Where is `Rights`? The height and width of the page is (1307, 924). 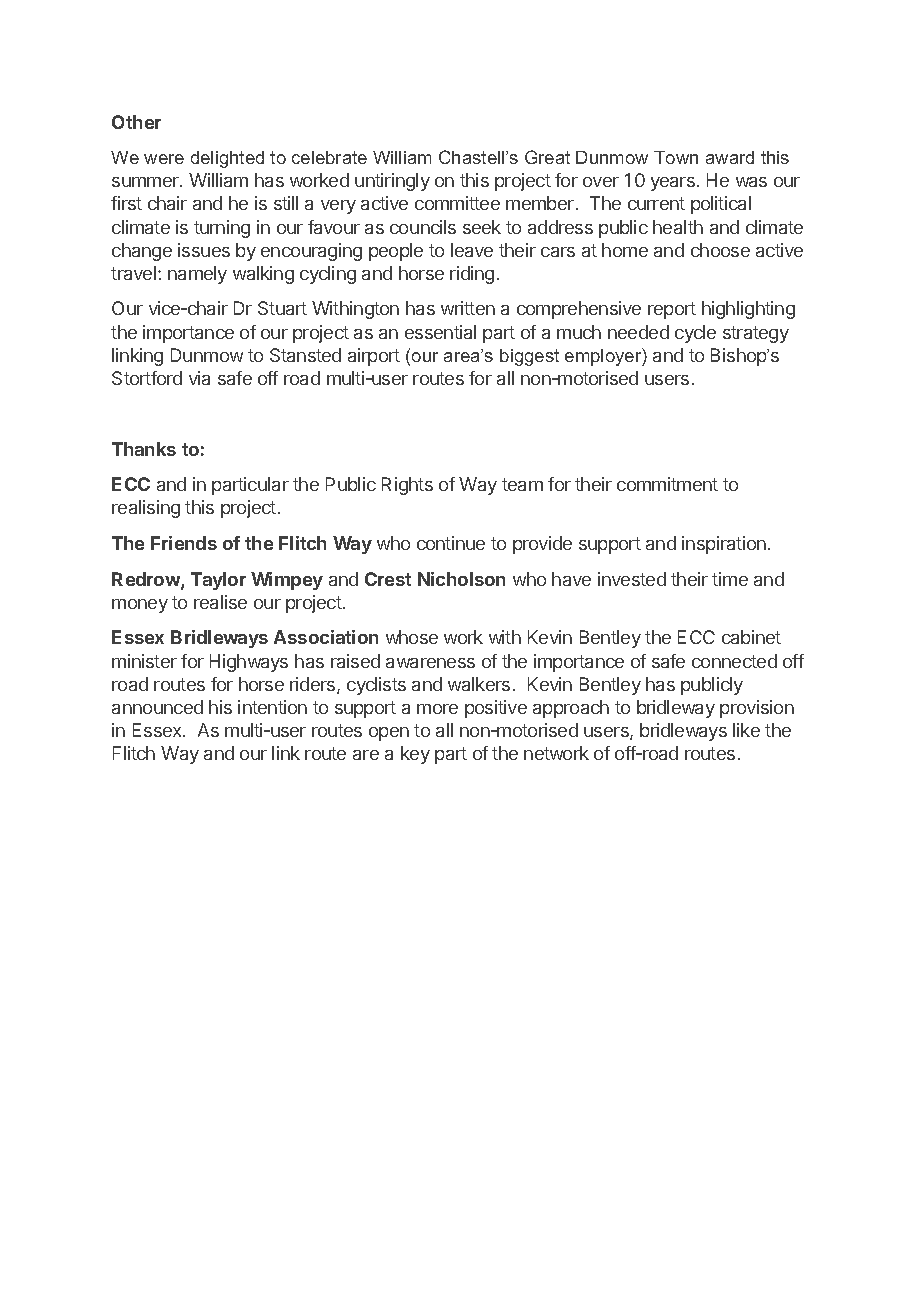 Rights is located at coordinates (407, 486).
